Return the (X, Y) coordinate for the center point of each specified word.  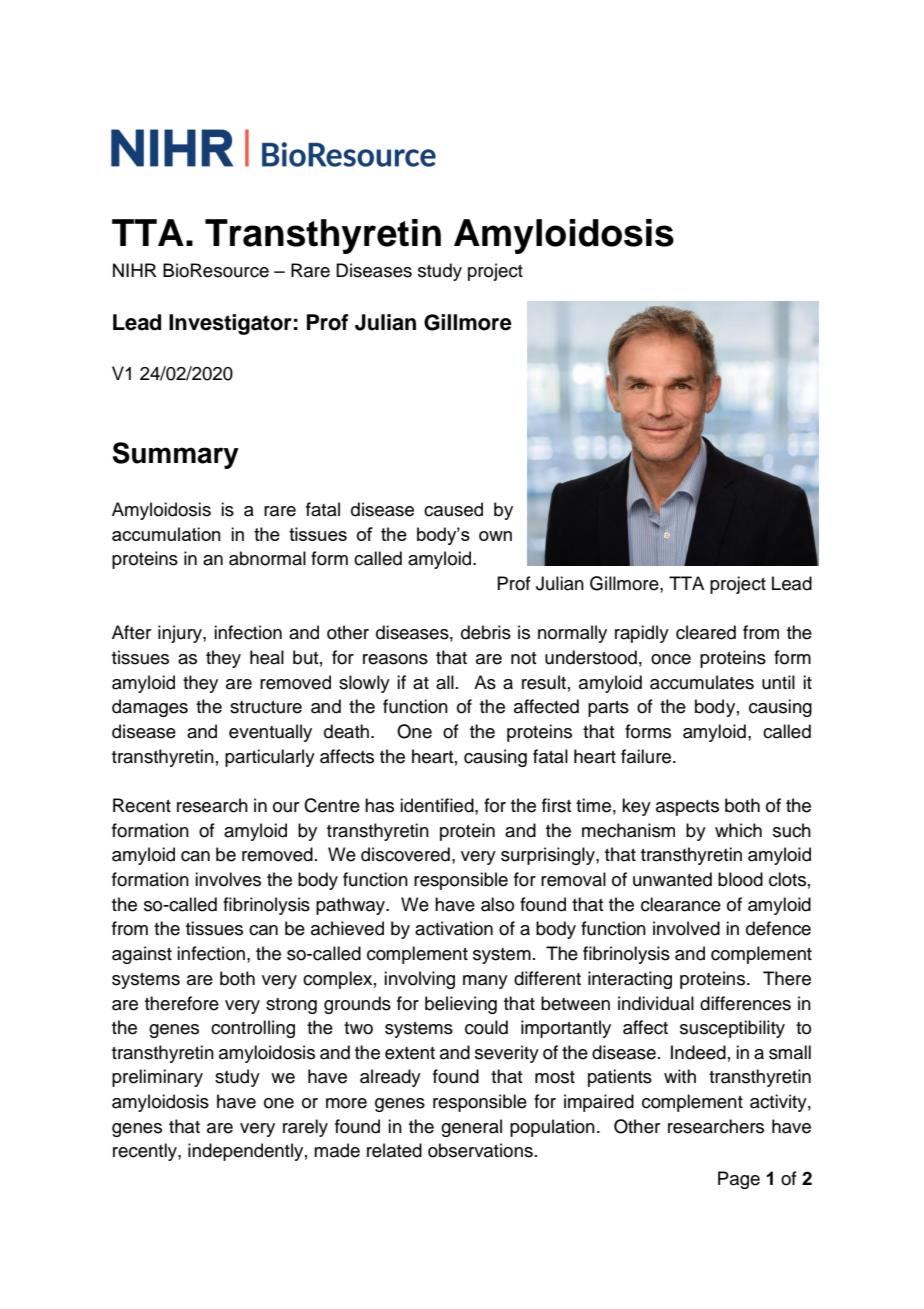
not (524, 658)
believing (461, 1005)
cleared (706, 632)
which (738, 830)
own (495, 536)
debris (486, 632)
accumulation (166, 534)
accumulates (702, 682)
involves (228, 879)
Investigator (230, 324)
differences (745, 1003)
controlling (253, 1029)
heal (267, 657)
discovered (405, 854)
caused (453, 509)
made (337, 1150)
